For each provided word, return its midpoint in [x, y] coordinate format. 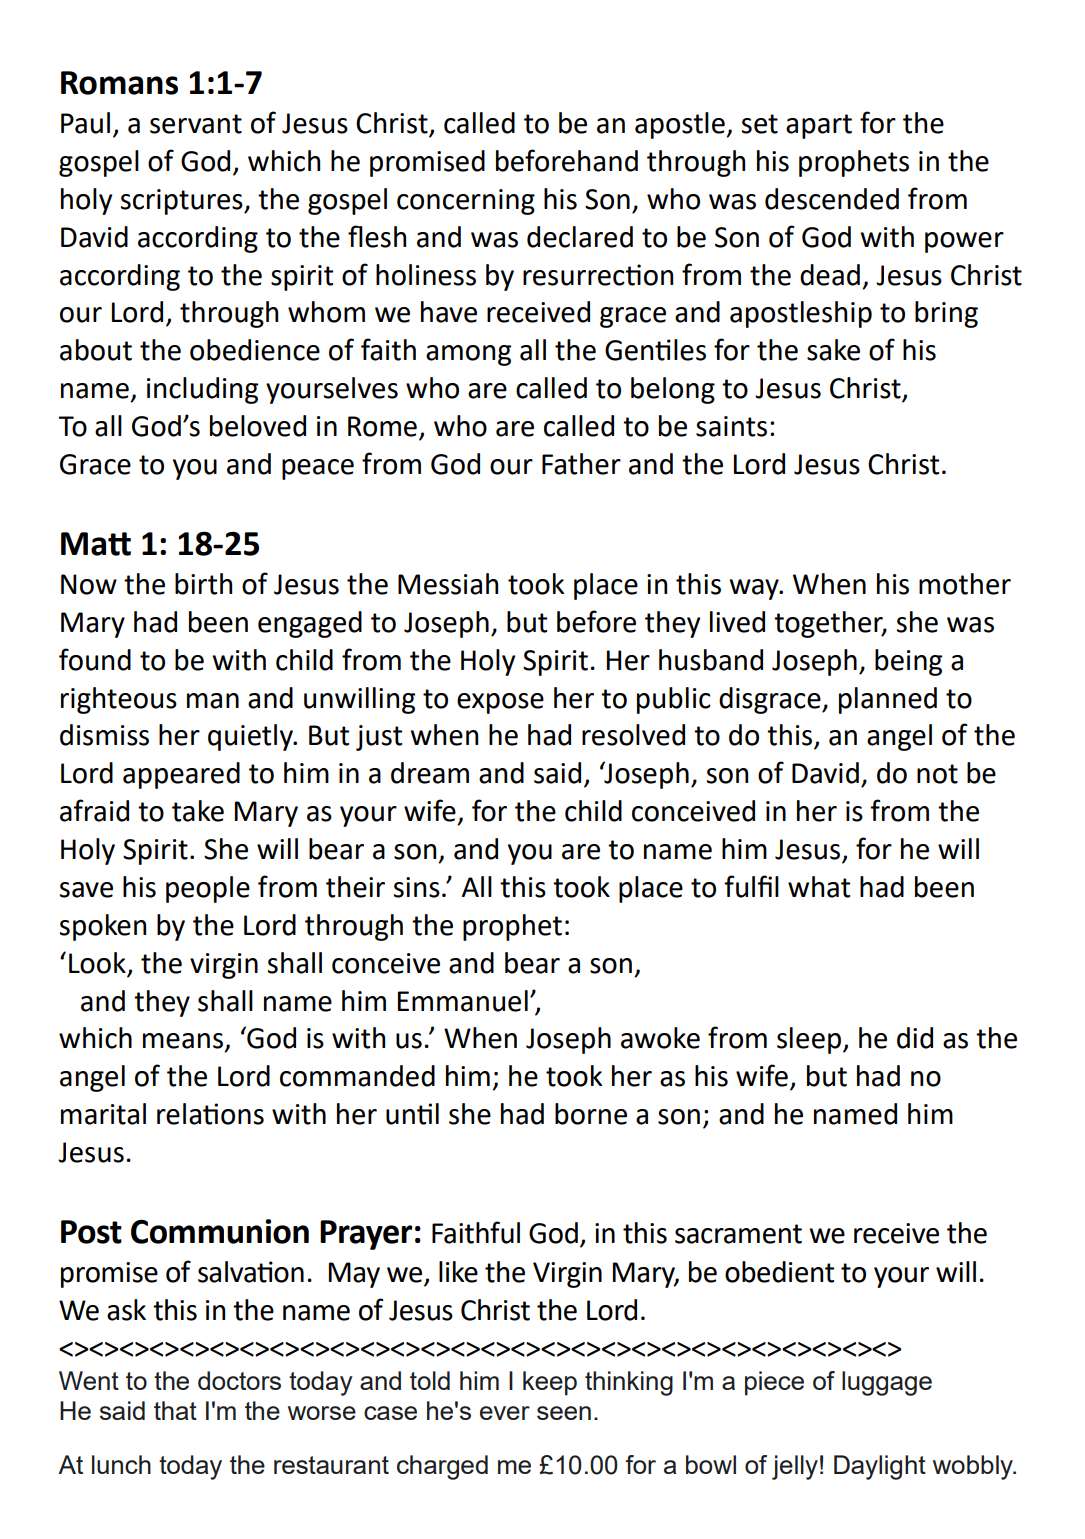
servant [196, 124]
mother [965, 584]
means [184, 1042]
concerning [466, 202]
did [915, 1038]
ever [505, 1413]
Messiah [448, 584]
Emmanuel [463, 1001]
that [175, 1410]
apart [819, 126]
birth [203, 584]
